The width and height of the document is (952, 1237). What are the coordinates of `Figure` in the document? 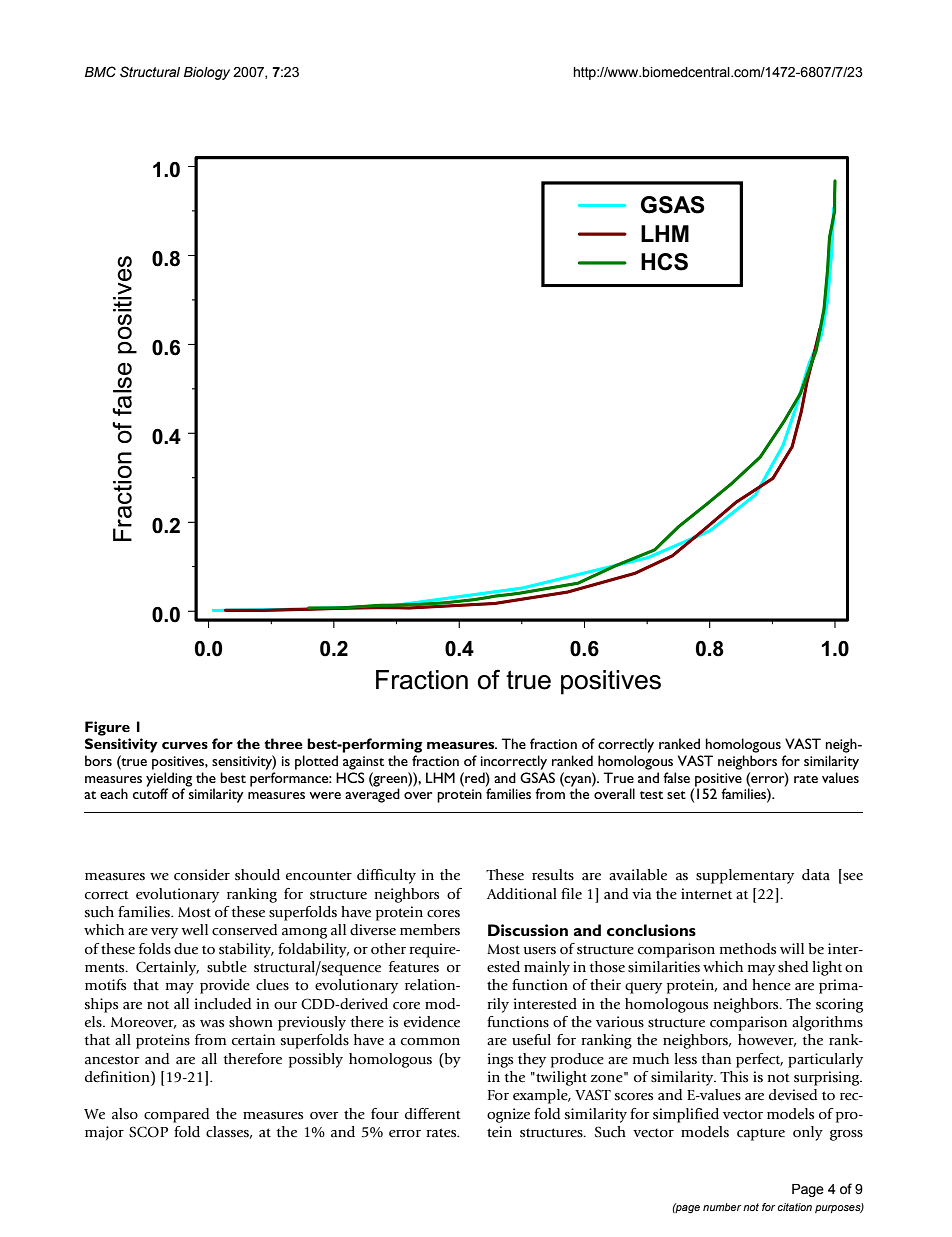 It's located at (107, 728).
